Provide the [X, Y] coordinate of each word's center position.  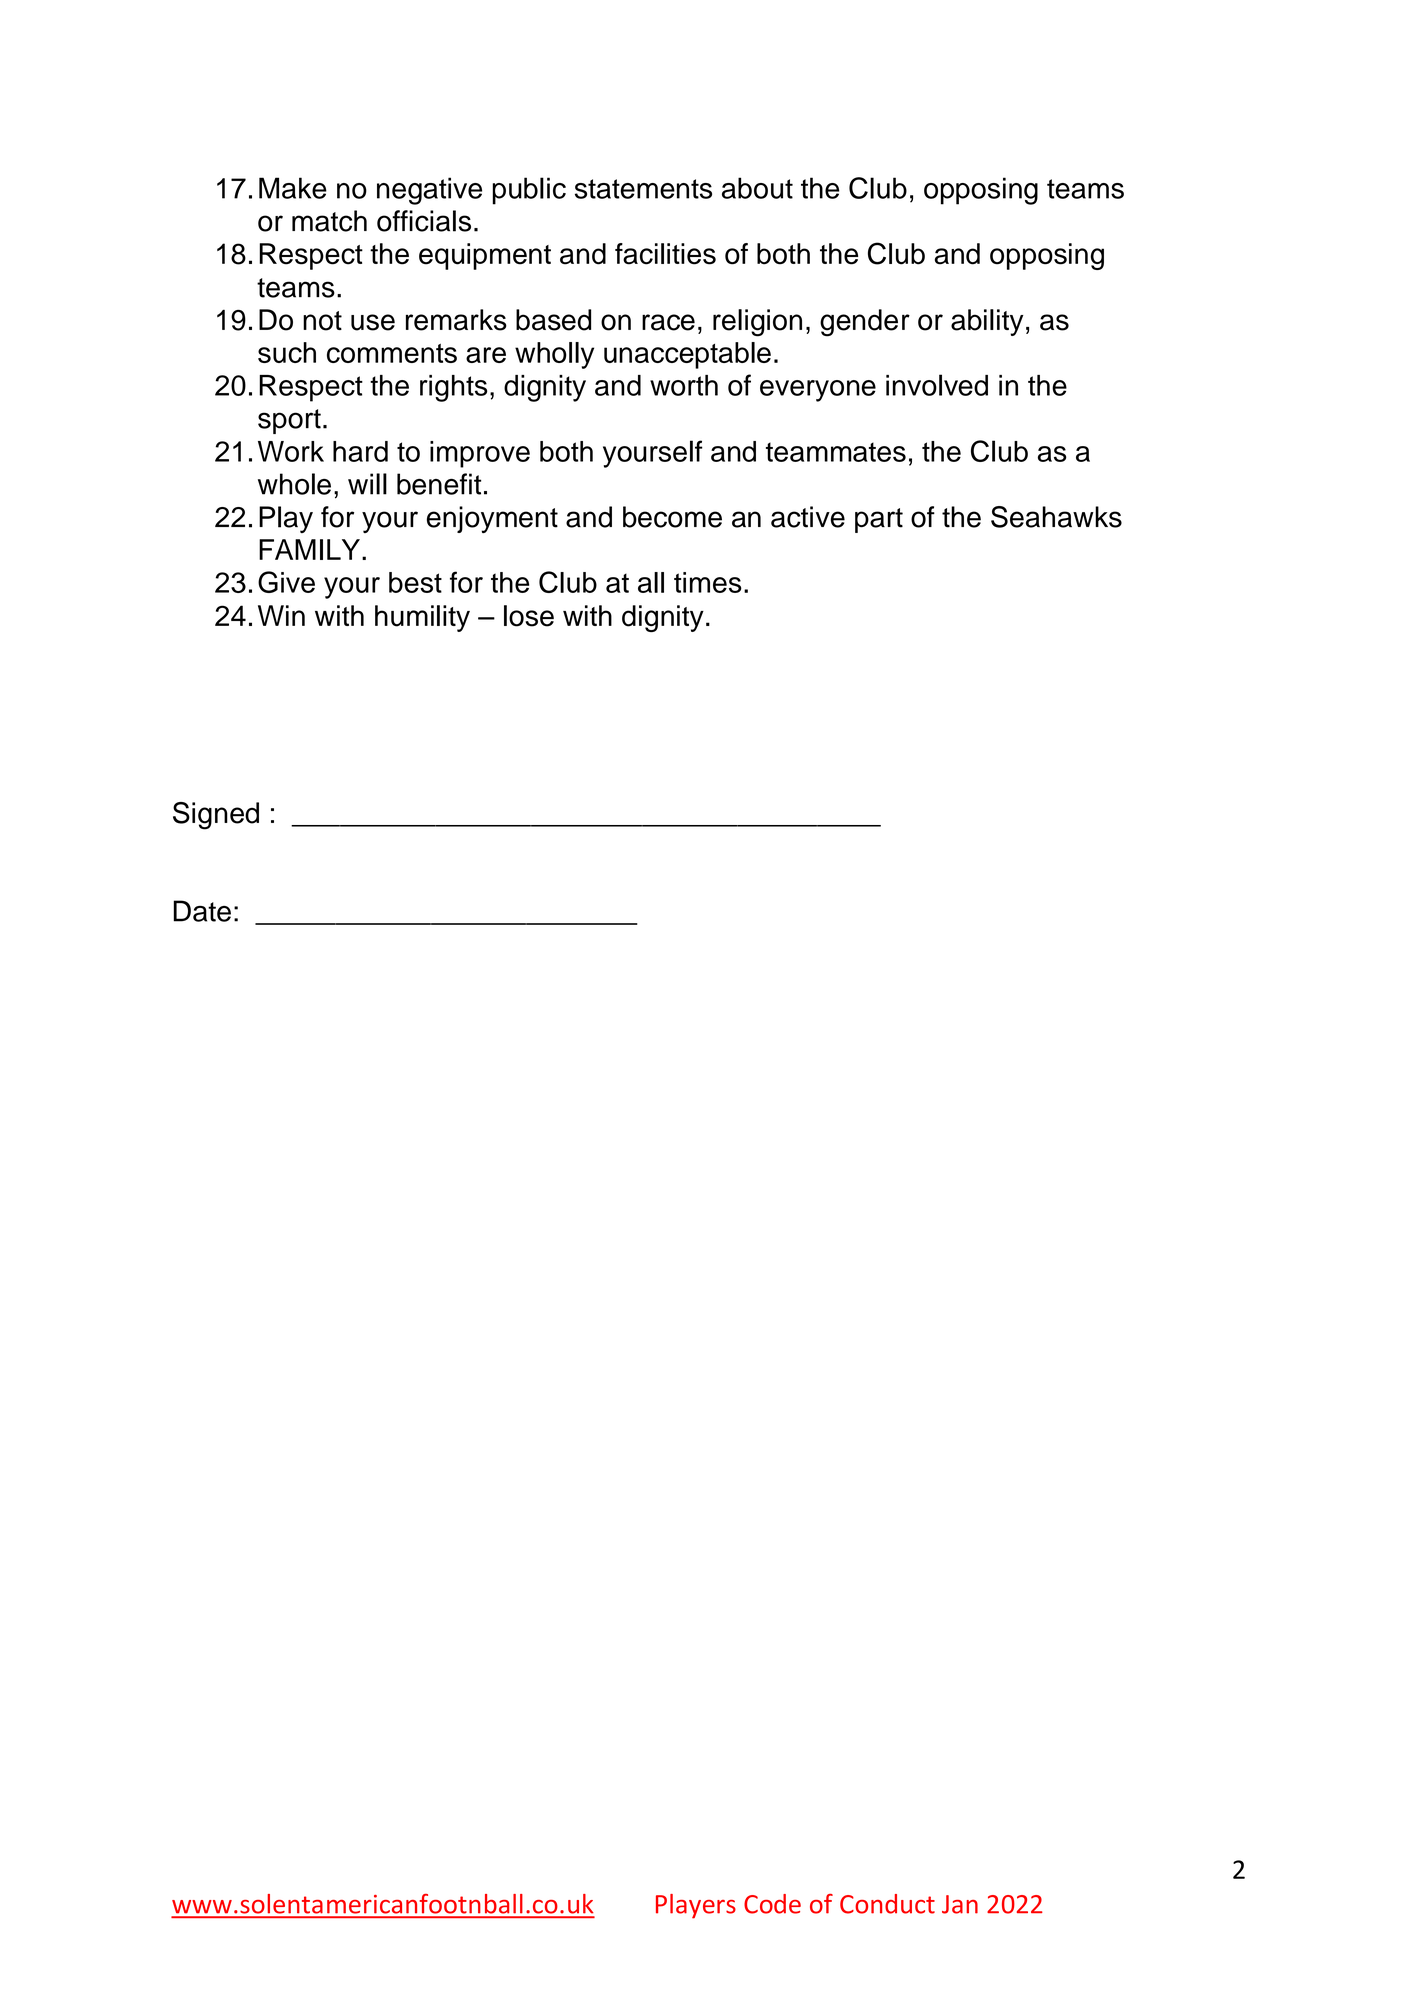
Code [772, 1904]
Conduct [887, 1904]
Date [202, 911]
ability [987, 322]
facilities [665, 254]
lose [529, 616]
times [708, 582]
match [329, 221]
